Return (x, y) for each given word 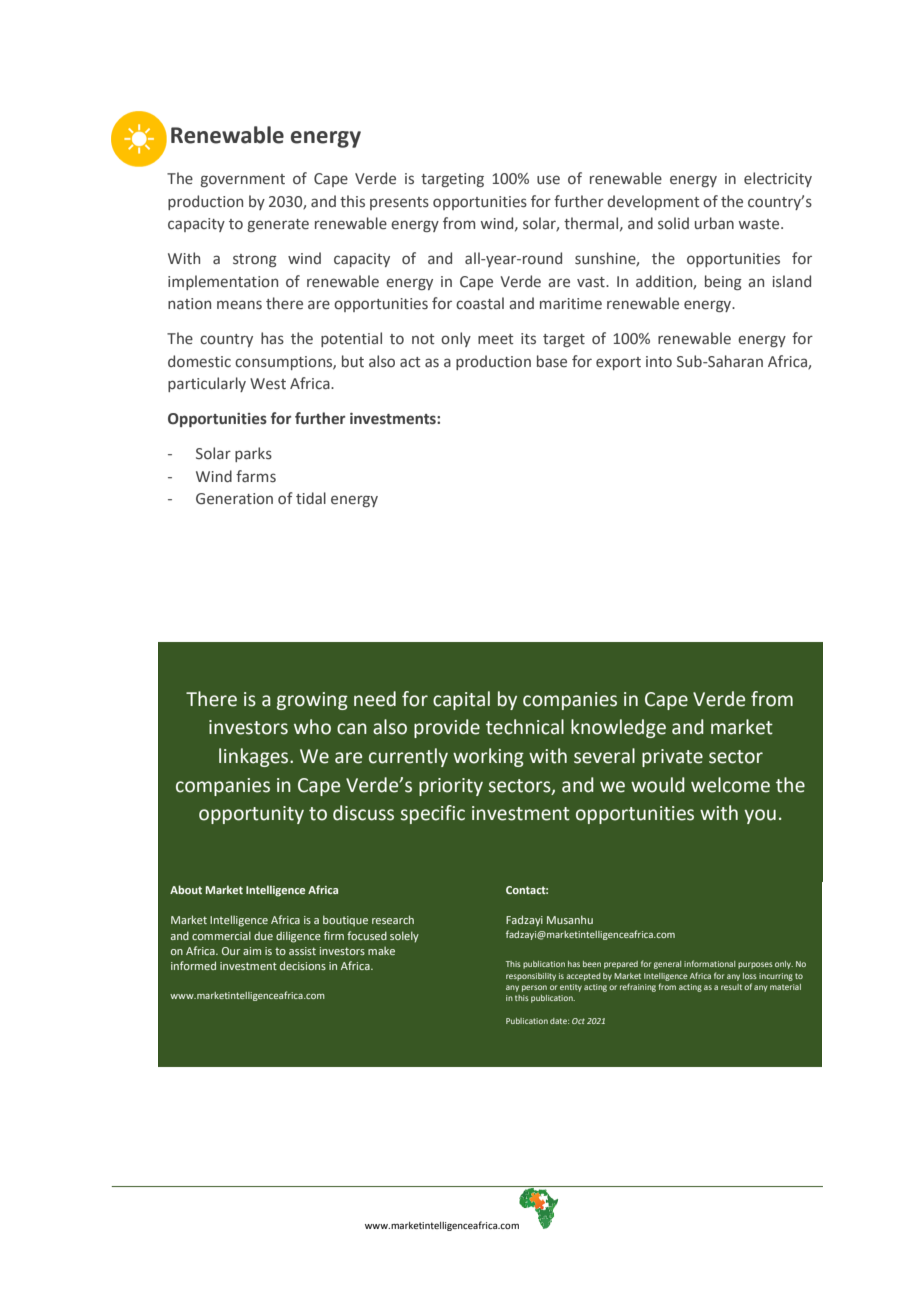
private (672, 758)
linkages (255, 757)
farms (256, 476)
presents (399, 203)
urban (714, 223)
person (534, 988)
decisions (303, 965)
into (659, 362)
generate (278, 225)
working (488, 757)
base (552, 361)
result (731, 987)
